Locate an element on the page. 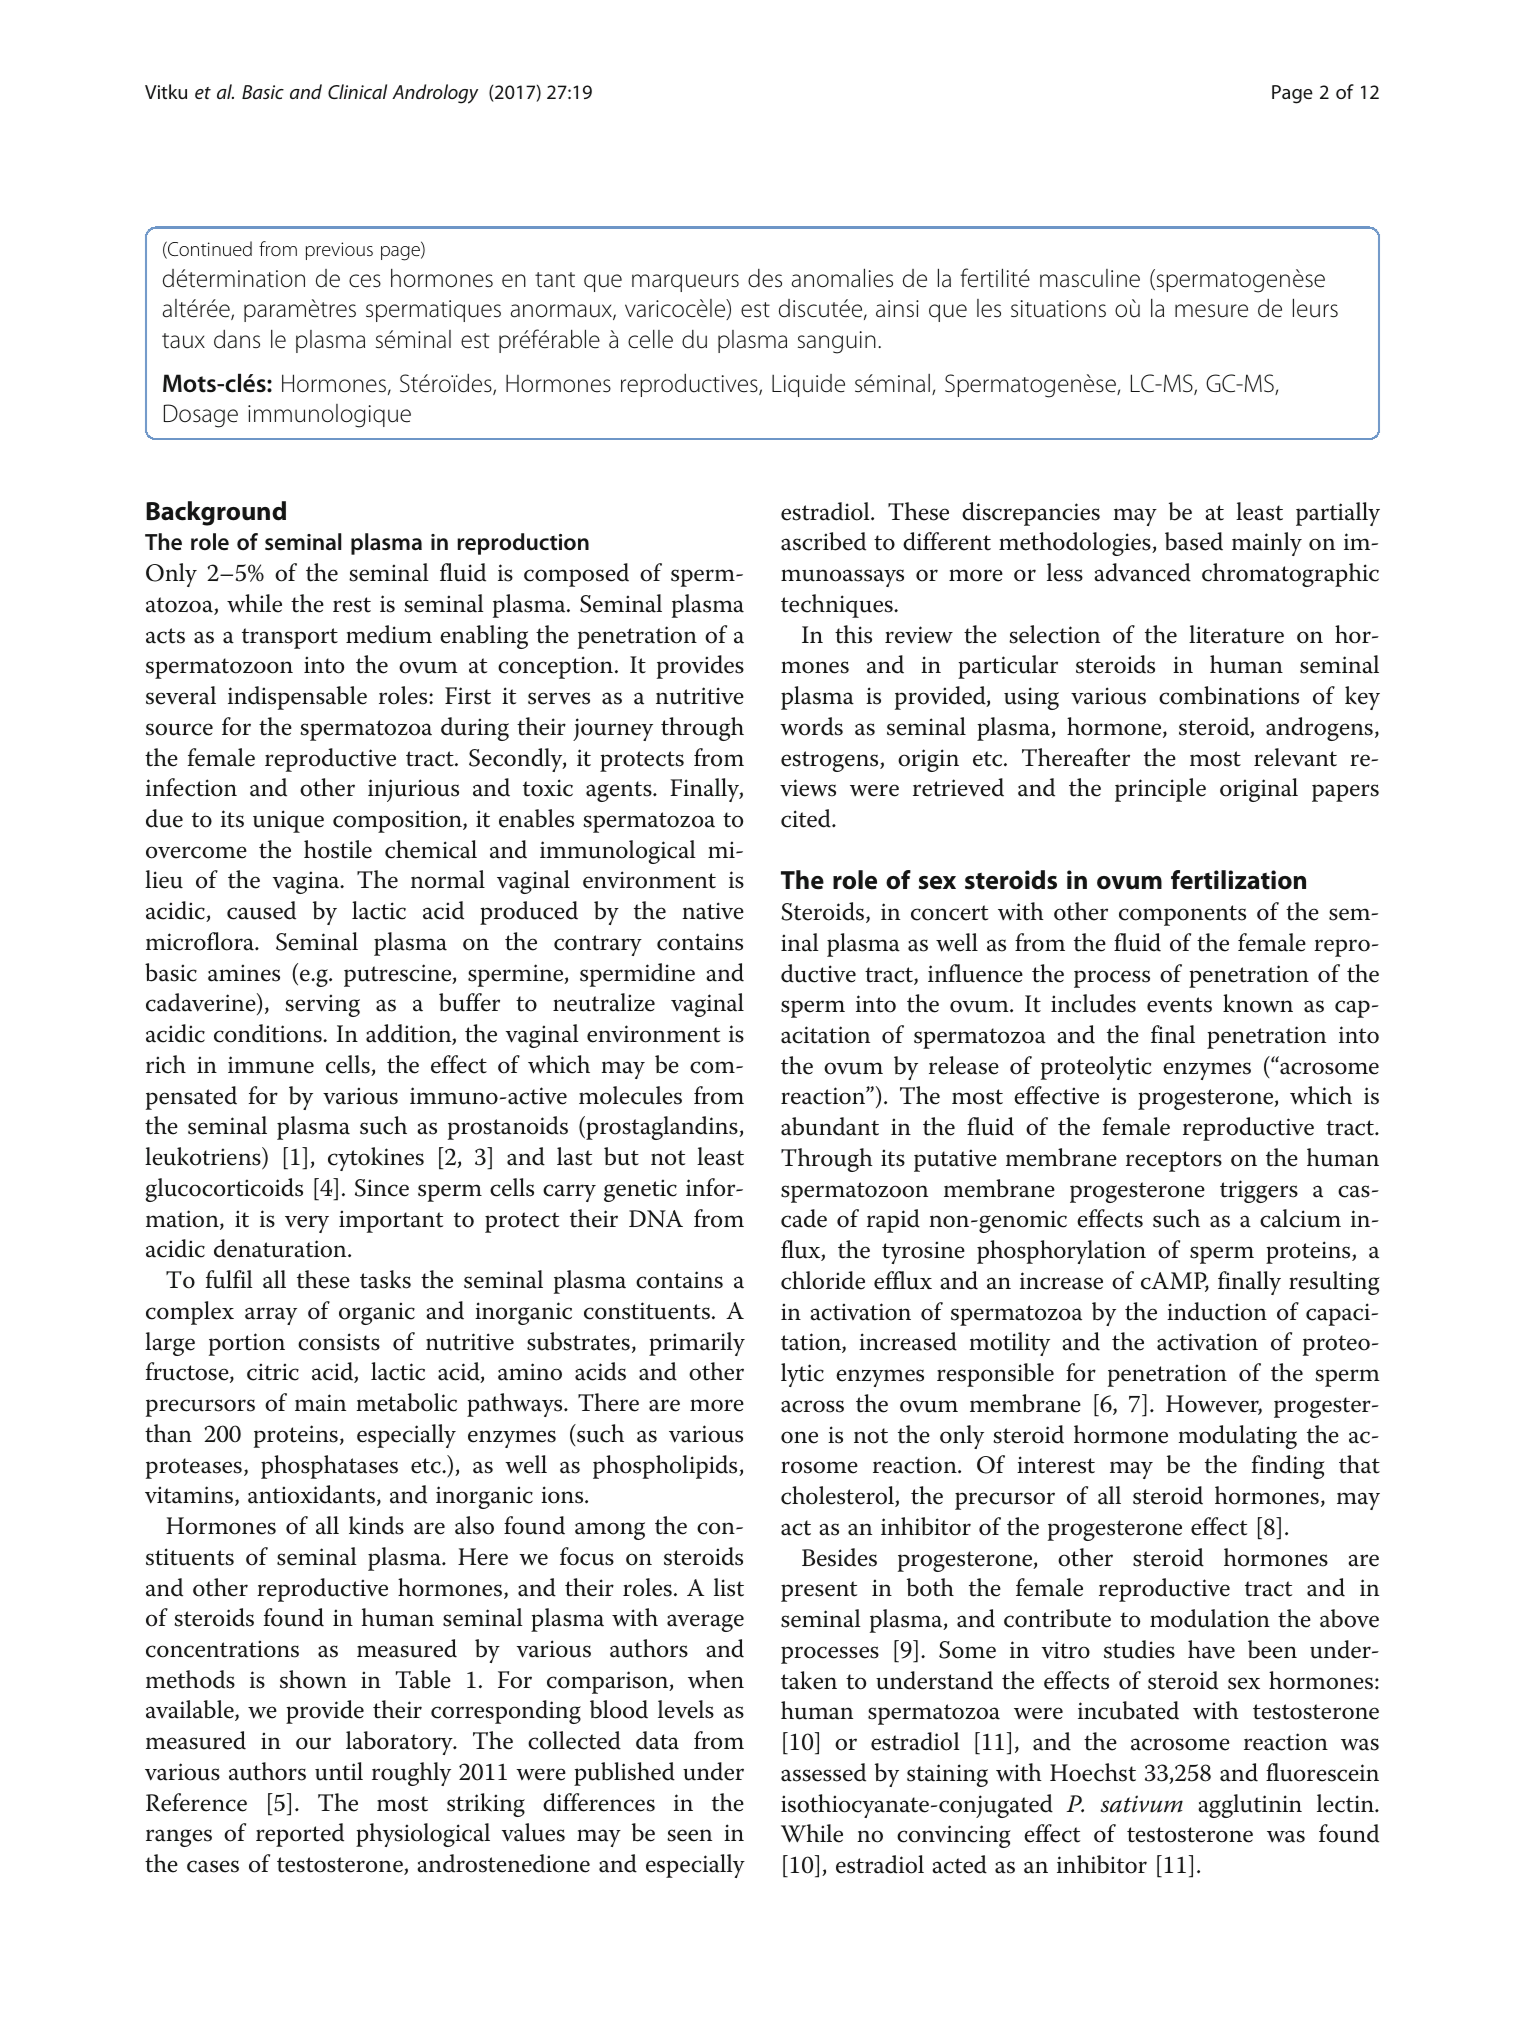  serving is located at coordinates (322, 1005).
